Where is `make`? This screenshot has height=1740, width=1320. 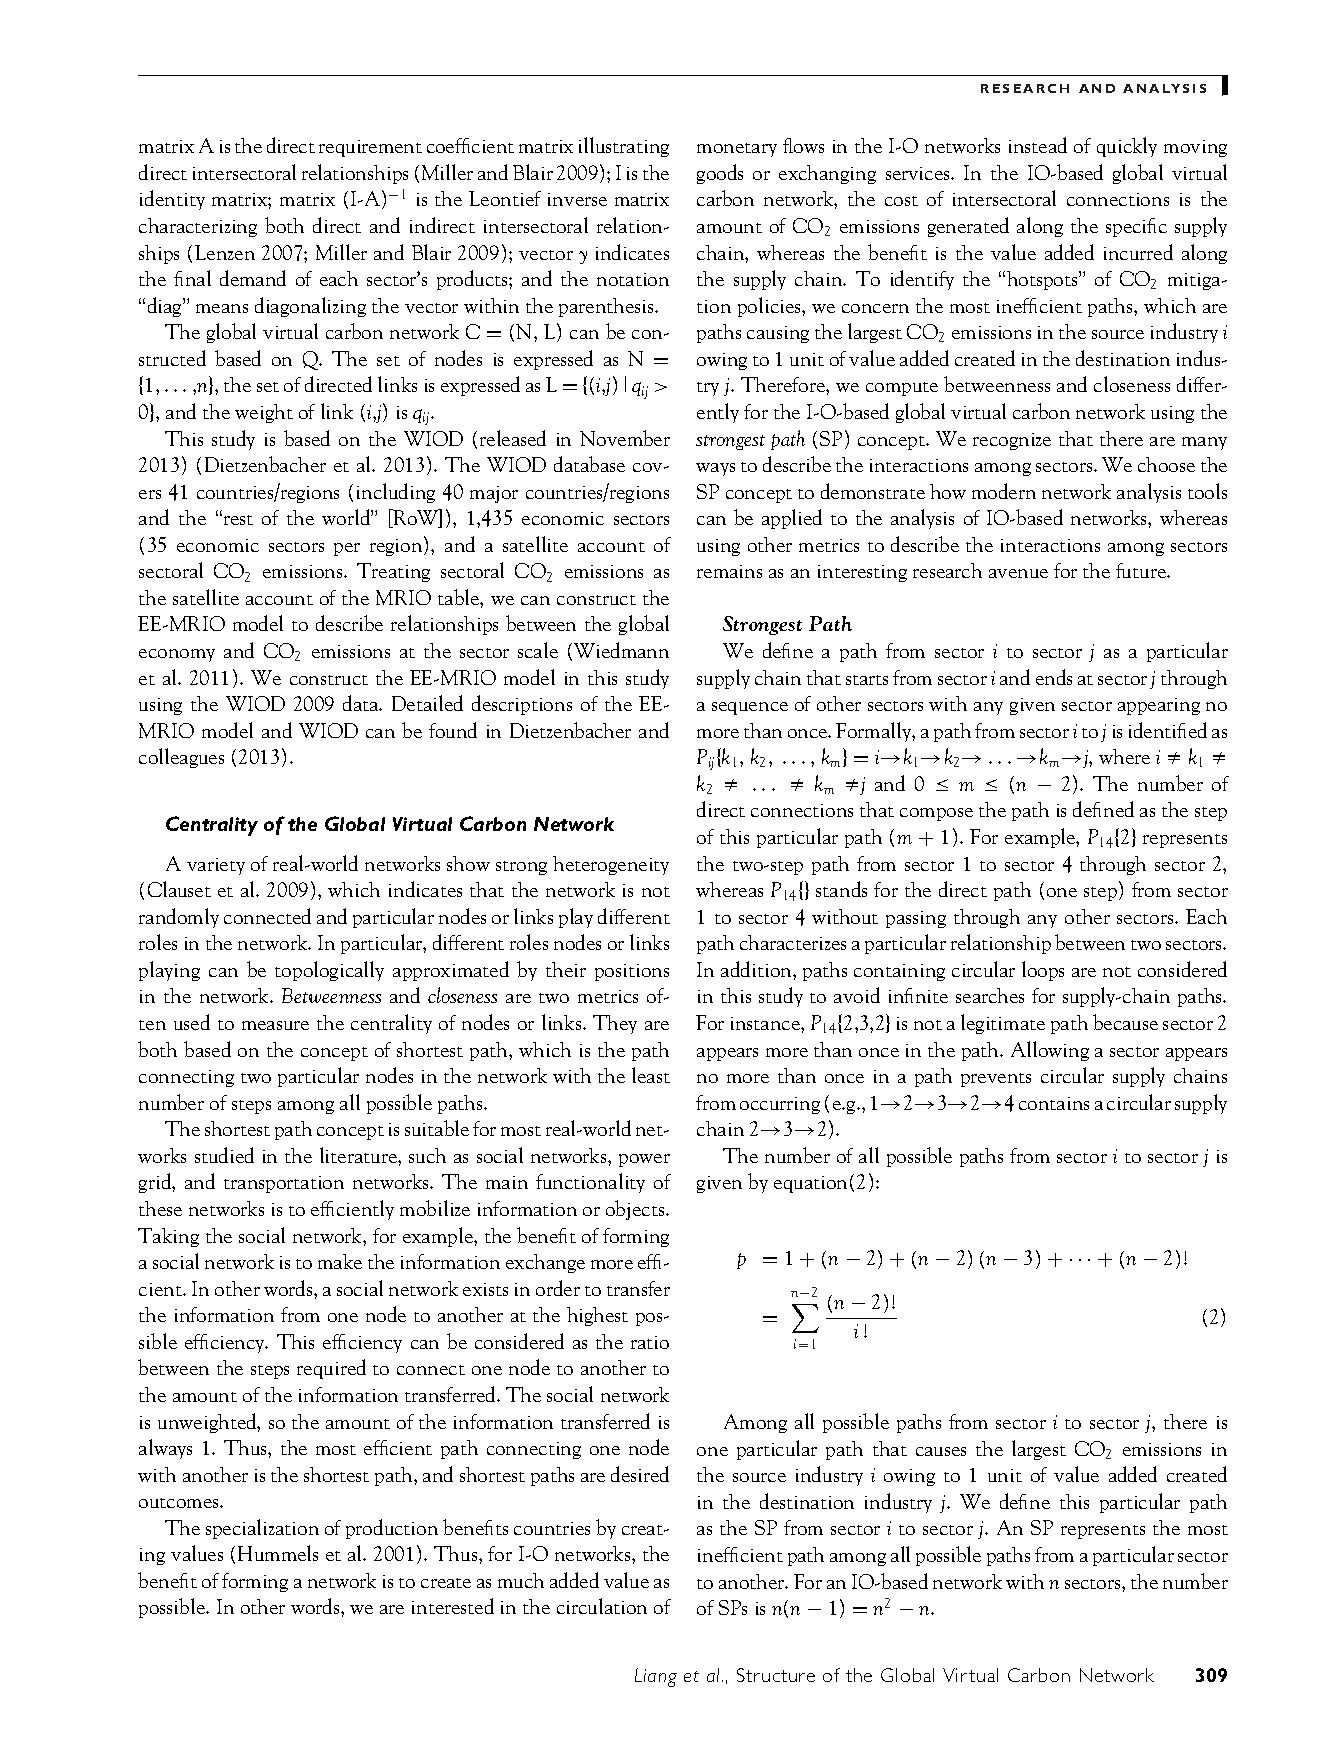
make is located at coordinates (340, 1261).
